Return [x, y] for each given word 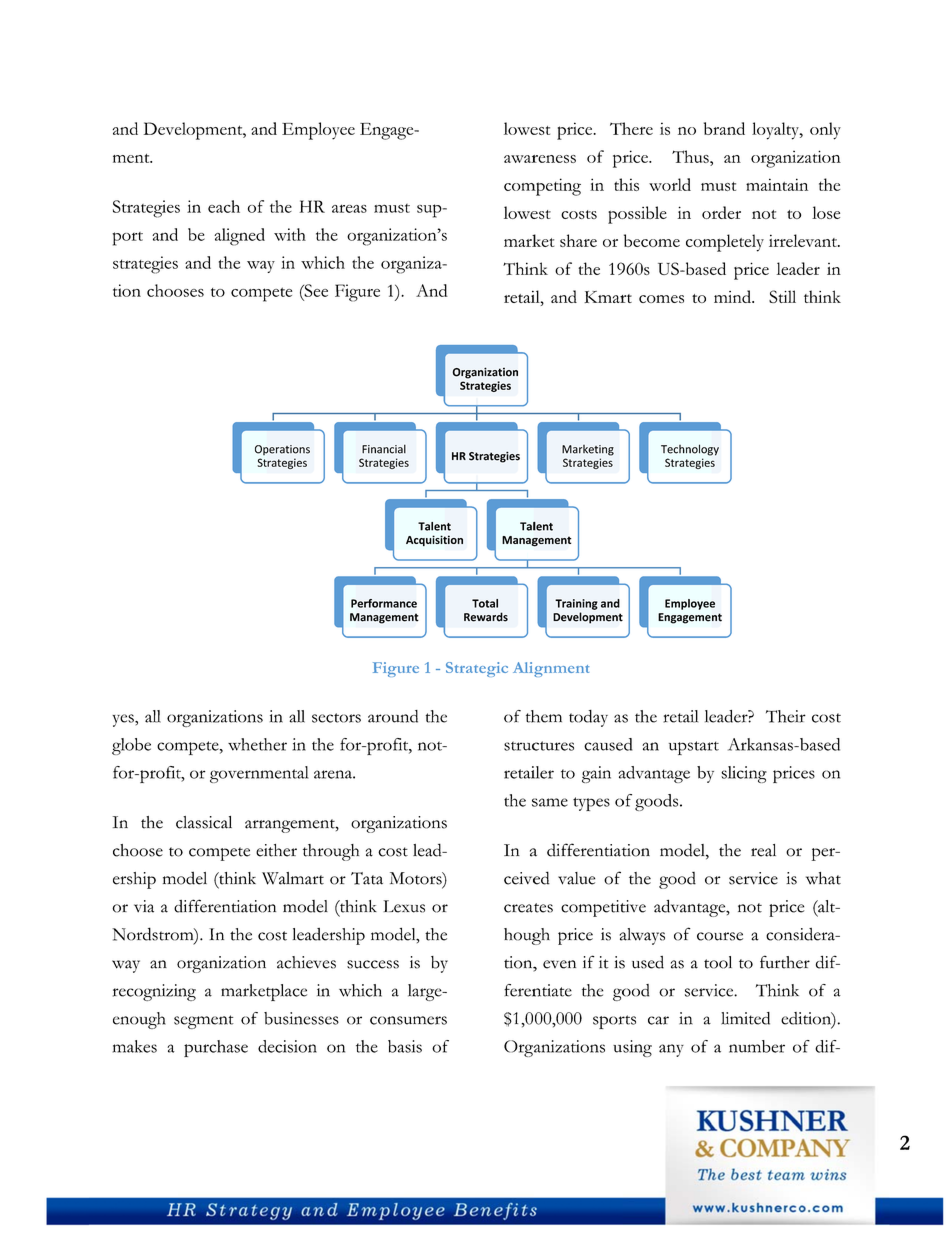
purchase [216, 1048]
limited [745, 1018]
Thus [691, 156]
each [224, 206]
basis [405, 1046]
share [578, 240]
